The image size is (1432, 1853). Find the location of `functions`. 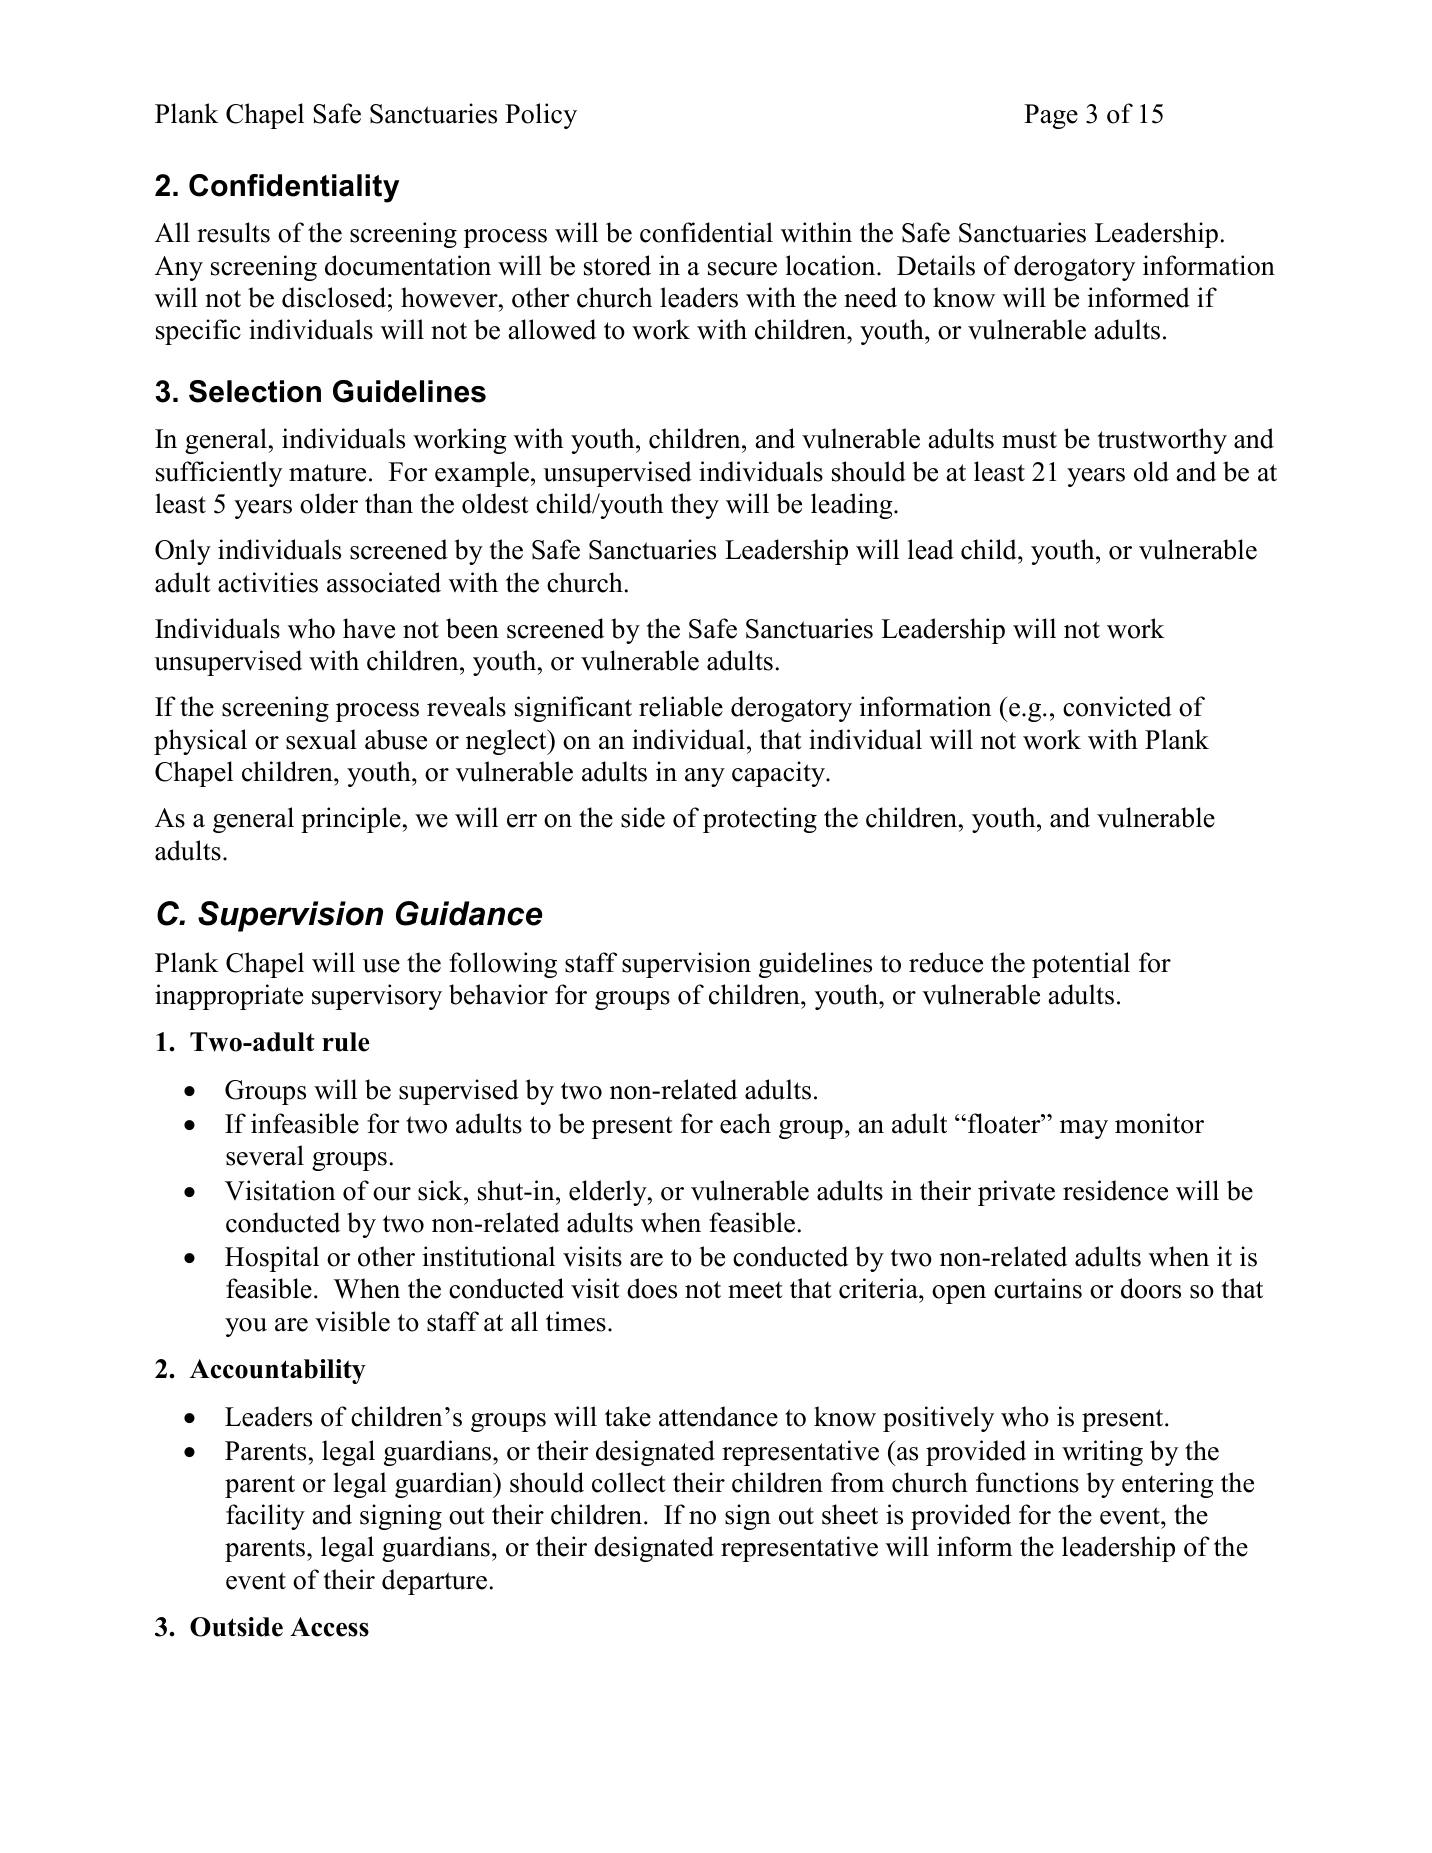

functions is located at coordinates (1027, 1482).
